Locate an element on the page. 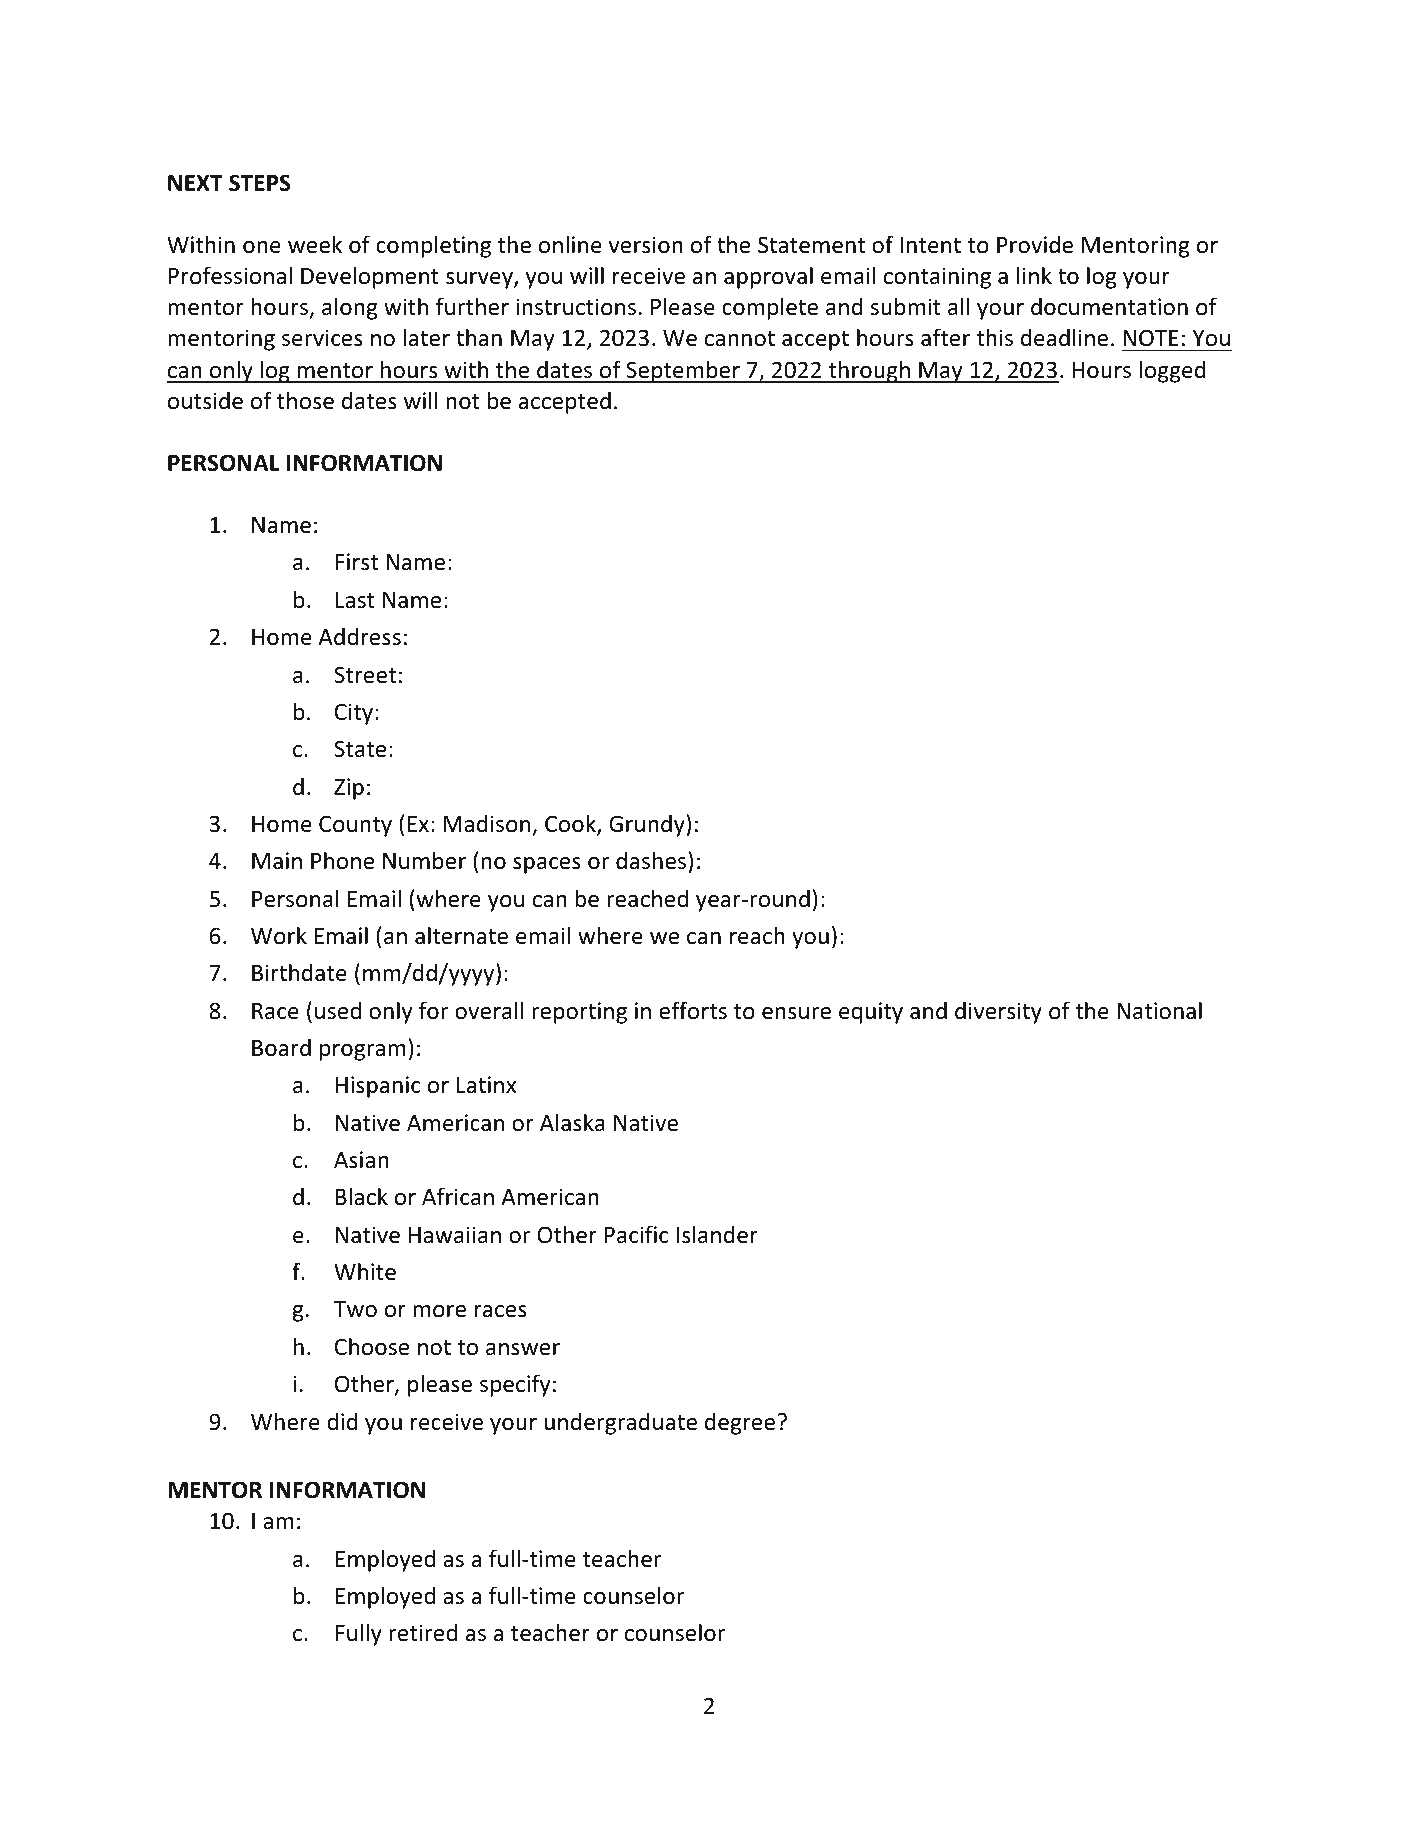  Zip is located at coordinates (349, 789).
